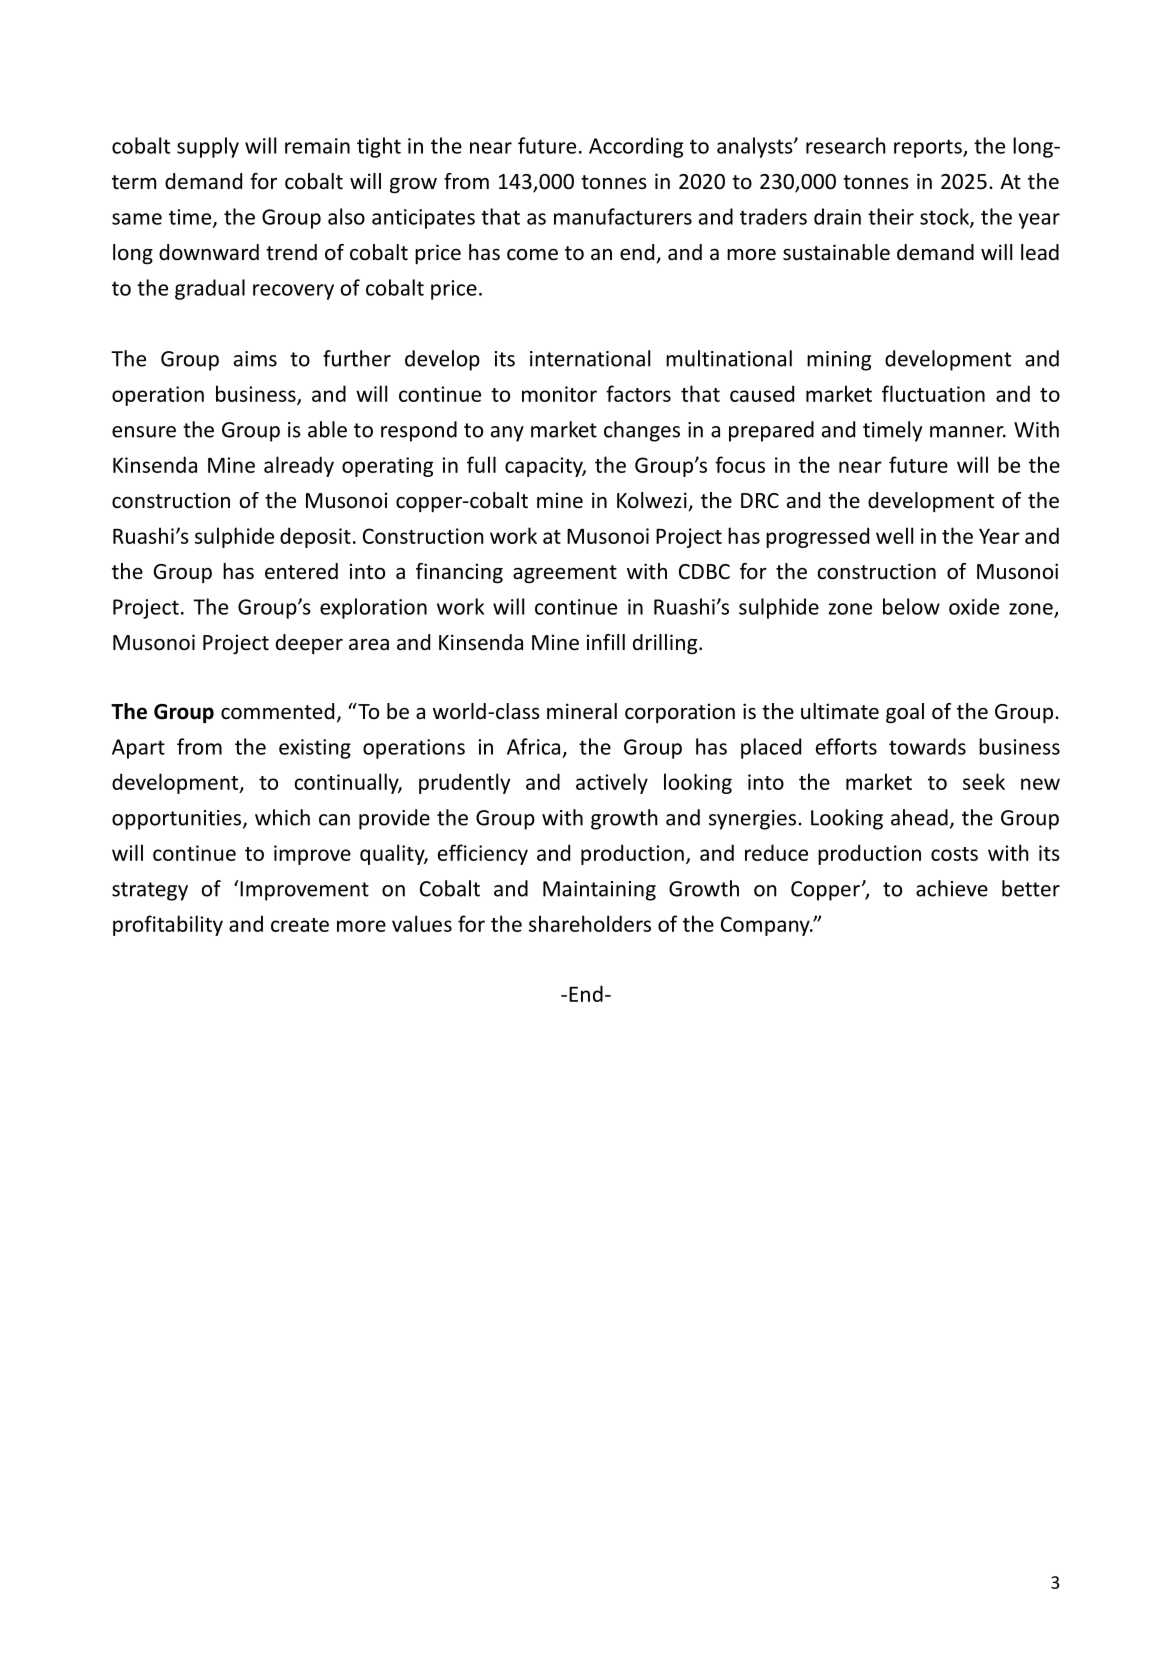 The width and height of the page is (1172, 1658). I want to click on create, so click(300, 925).
